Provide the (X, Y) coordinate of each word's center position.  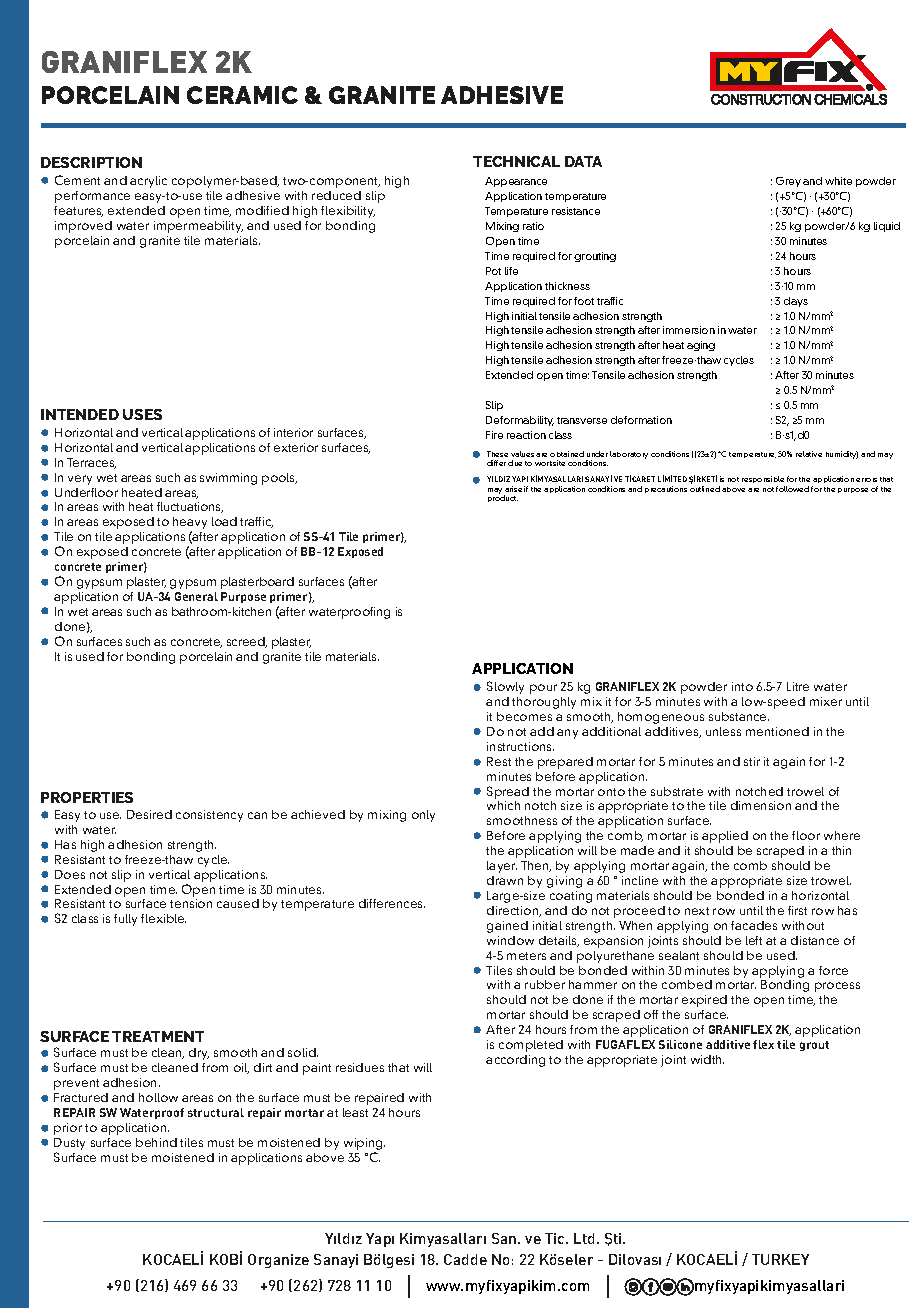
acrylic (148, 182)
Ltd (584, 1238)
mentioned (777, 731)
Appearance (516, 182)
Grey (788, 182)
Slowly (505, 687)
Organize (278, 1261)
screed (247, 642)
